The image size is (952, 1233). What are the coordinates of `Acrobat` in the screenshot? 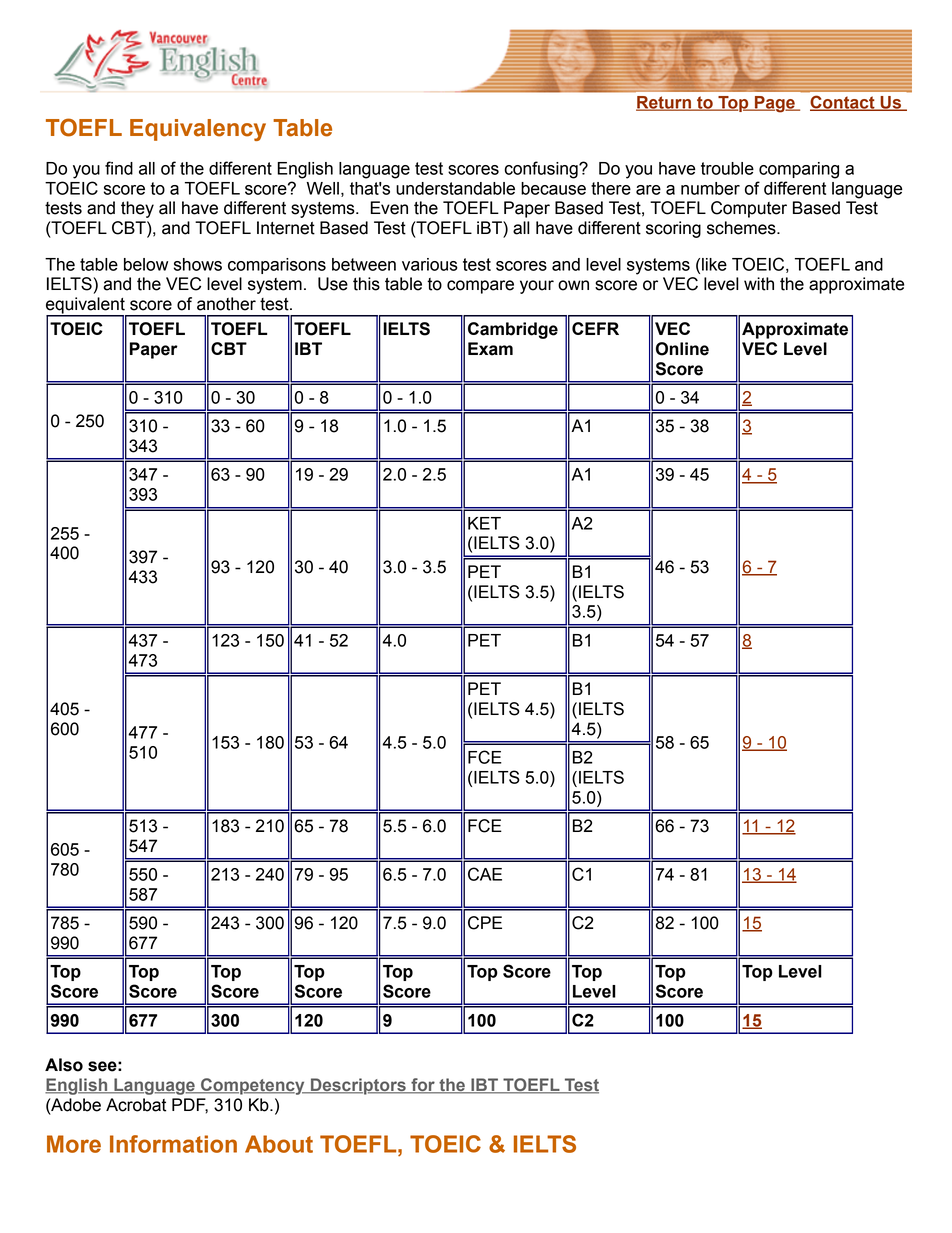 It's located at (136, 1105).
